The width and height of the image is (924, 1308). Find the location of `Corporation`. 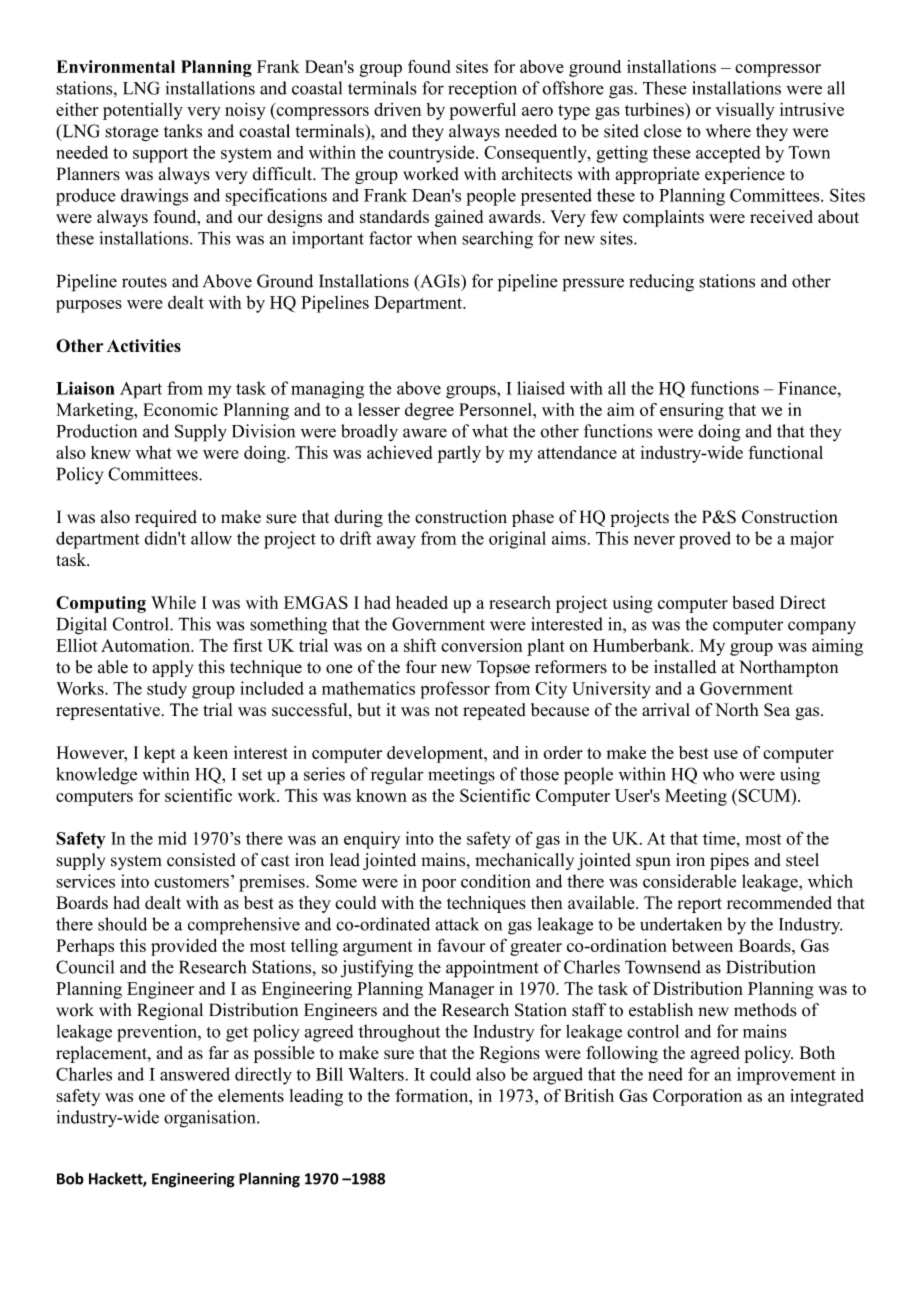

Corporation is located at coordinates (697, 1097).
